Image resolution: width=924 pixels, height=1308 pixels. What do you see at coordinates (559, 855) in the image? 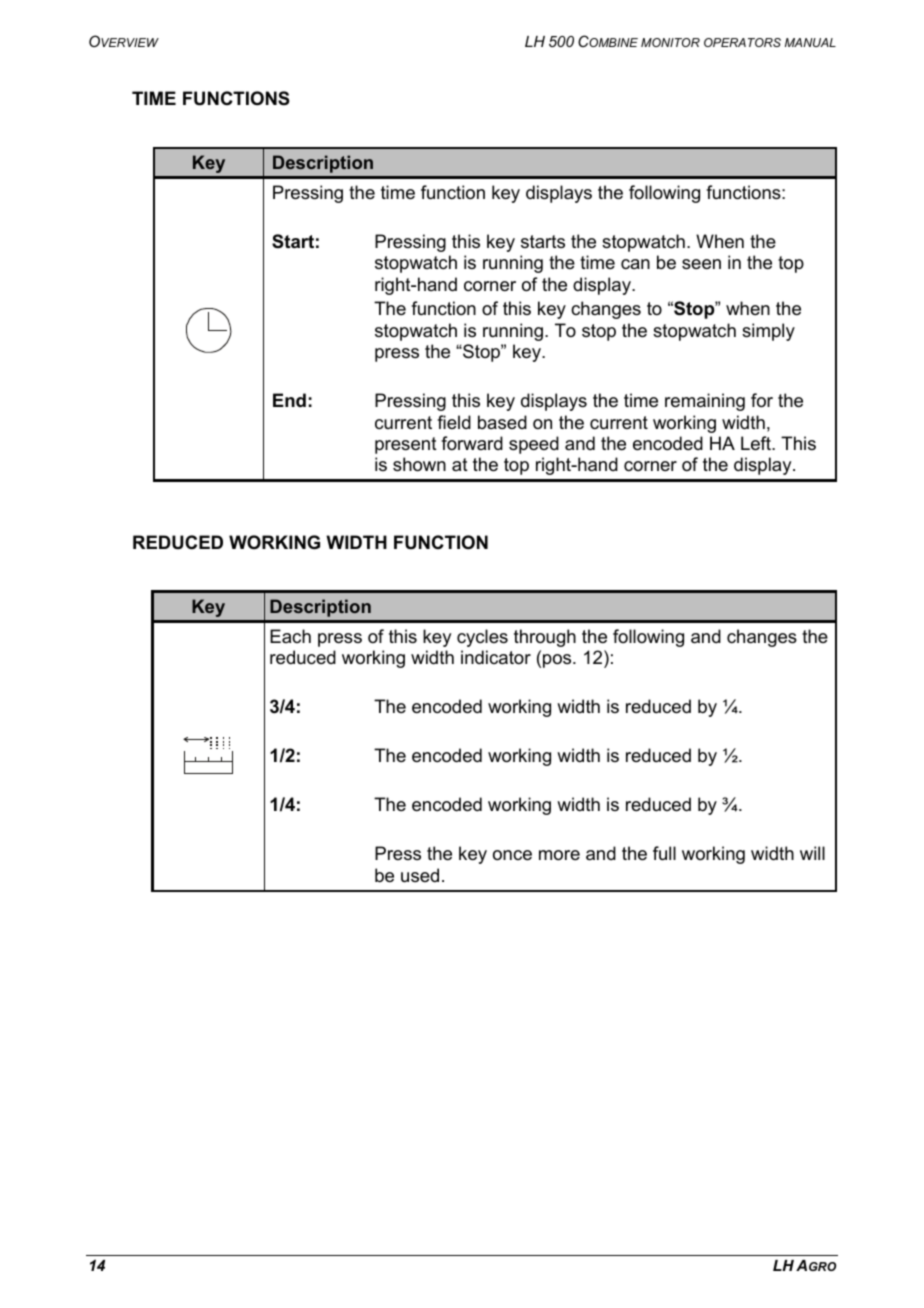
I see `more` at bounding box center [559, 855].
